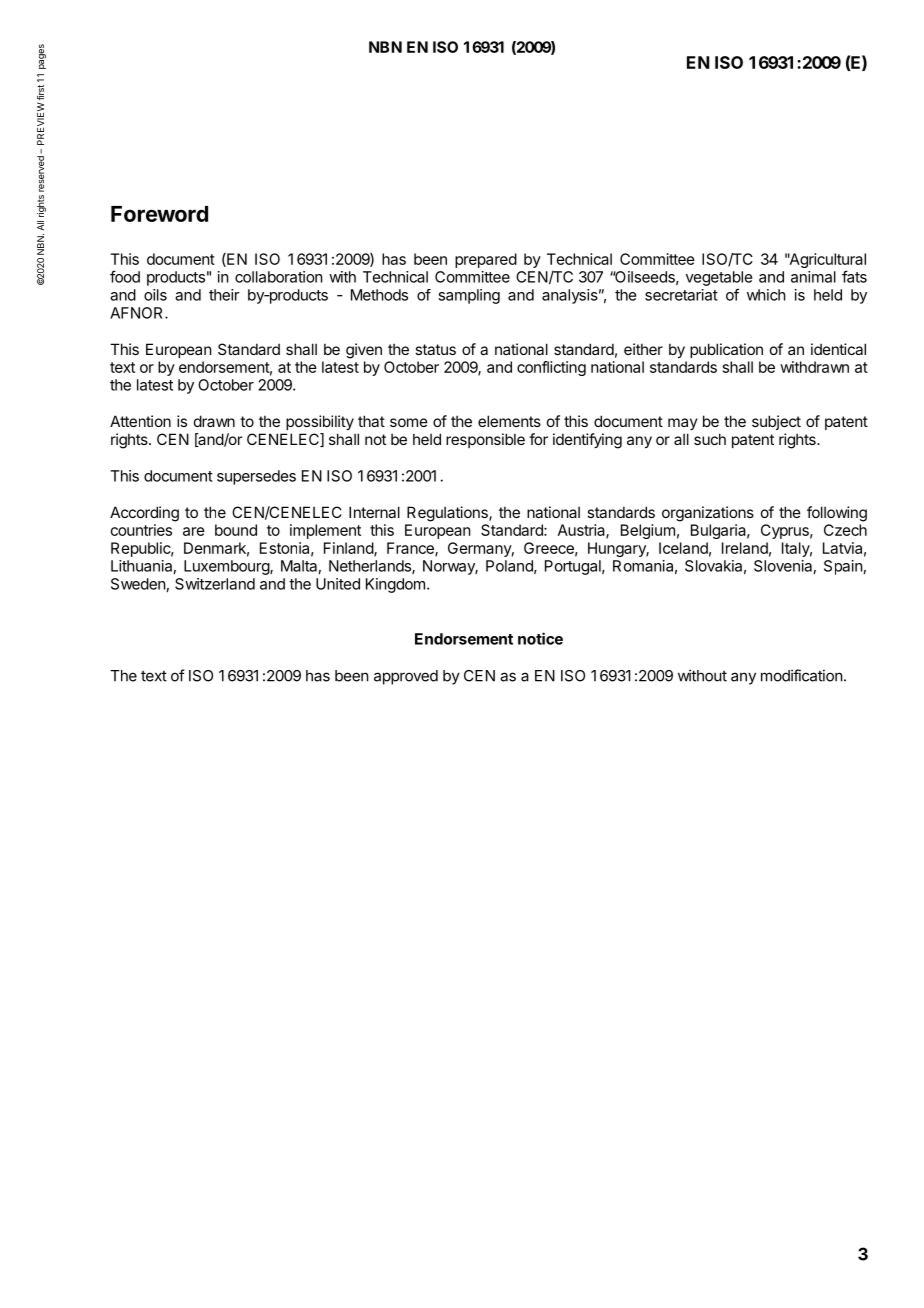 The width and height of the screenshot is (924, 1308). Describe the element at coordinates (843, 567) in the screenshot. I see `Spain` at that location.
